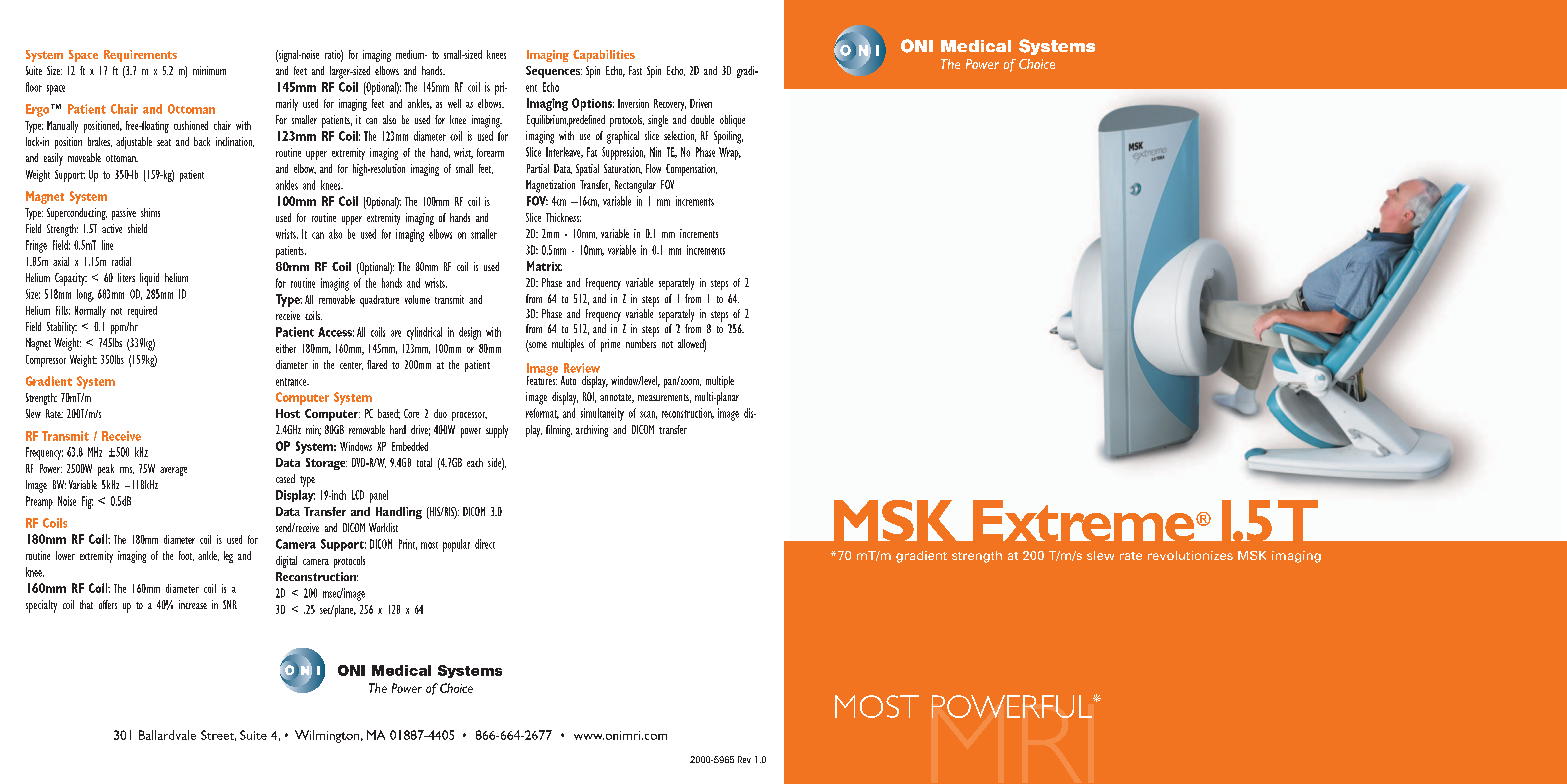  I want to click on Fast, so click(635, 70).
